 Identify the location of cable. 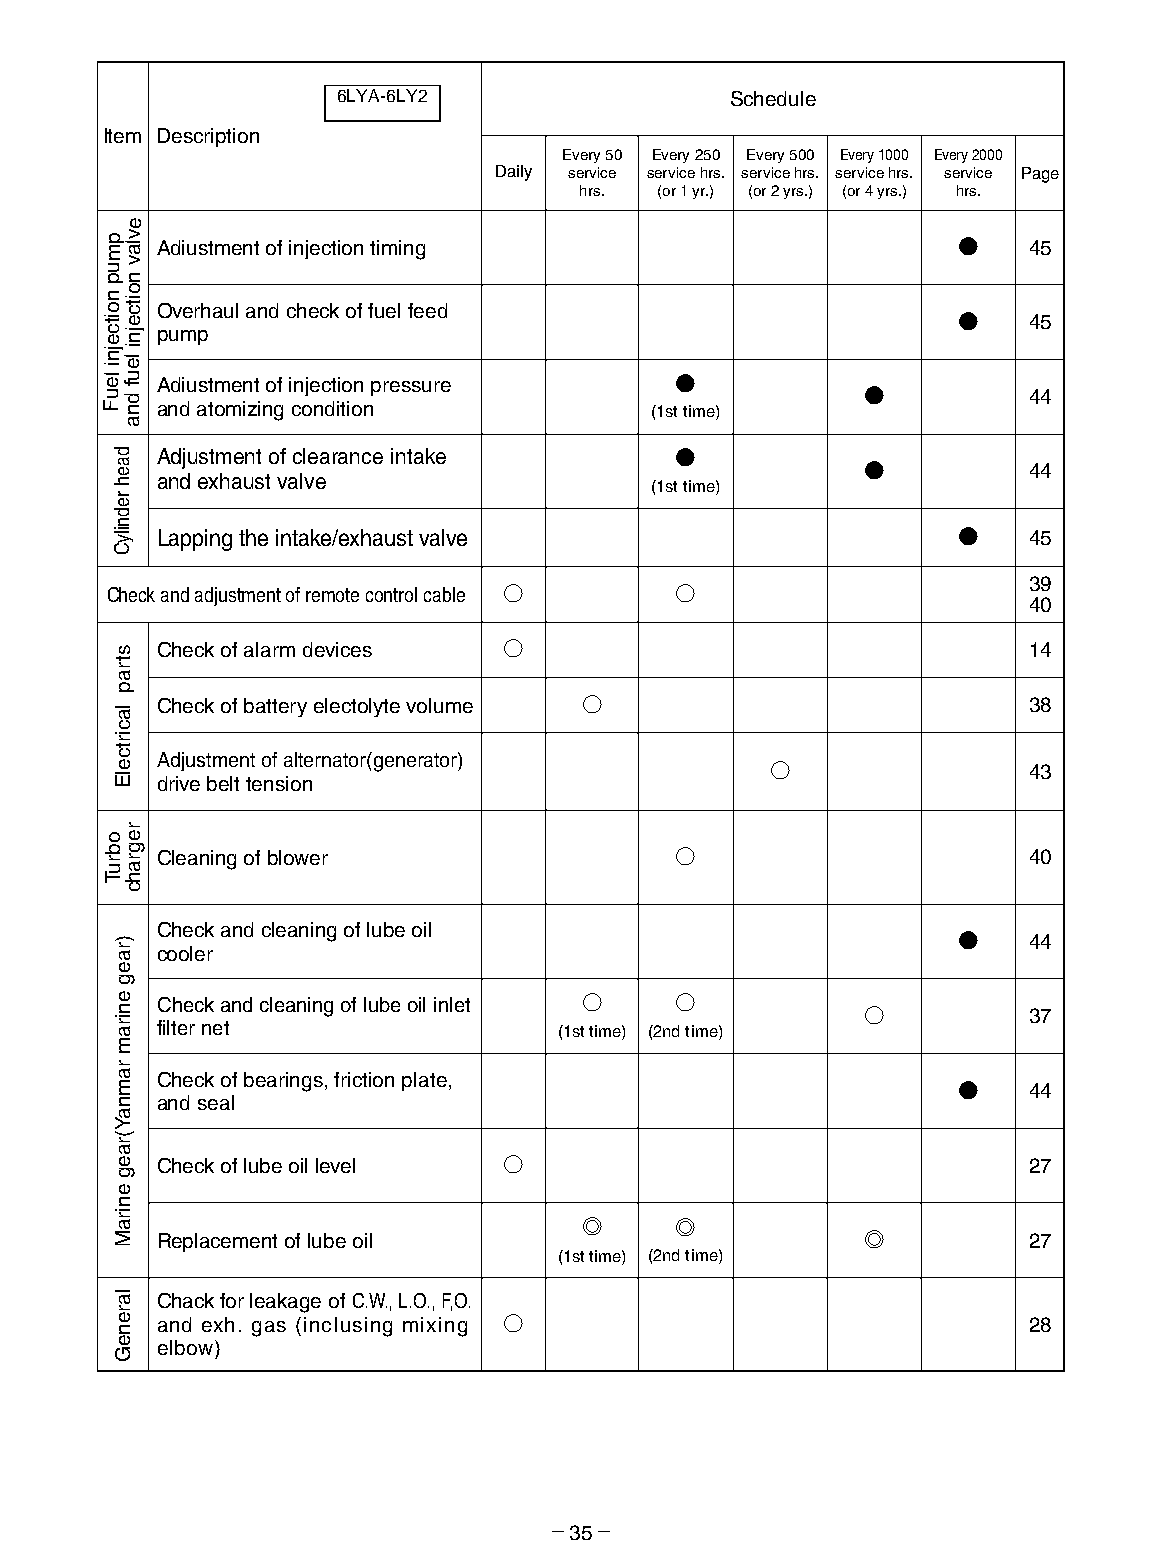
(444, 594).
